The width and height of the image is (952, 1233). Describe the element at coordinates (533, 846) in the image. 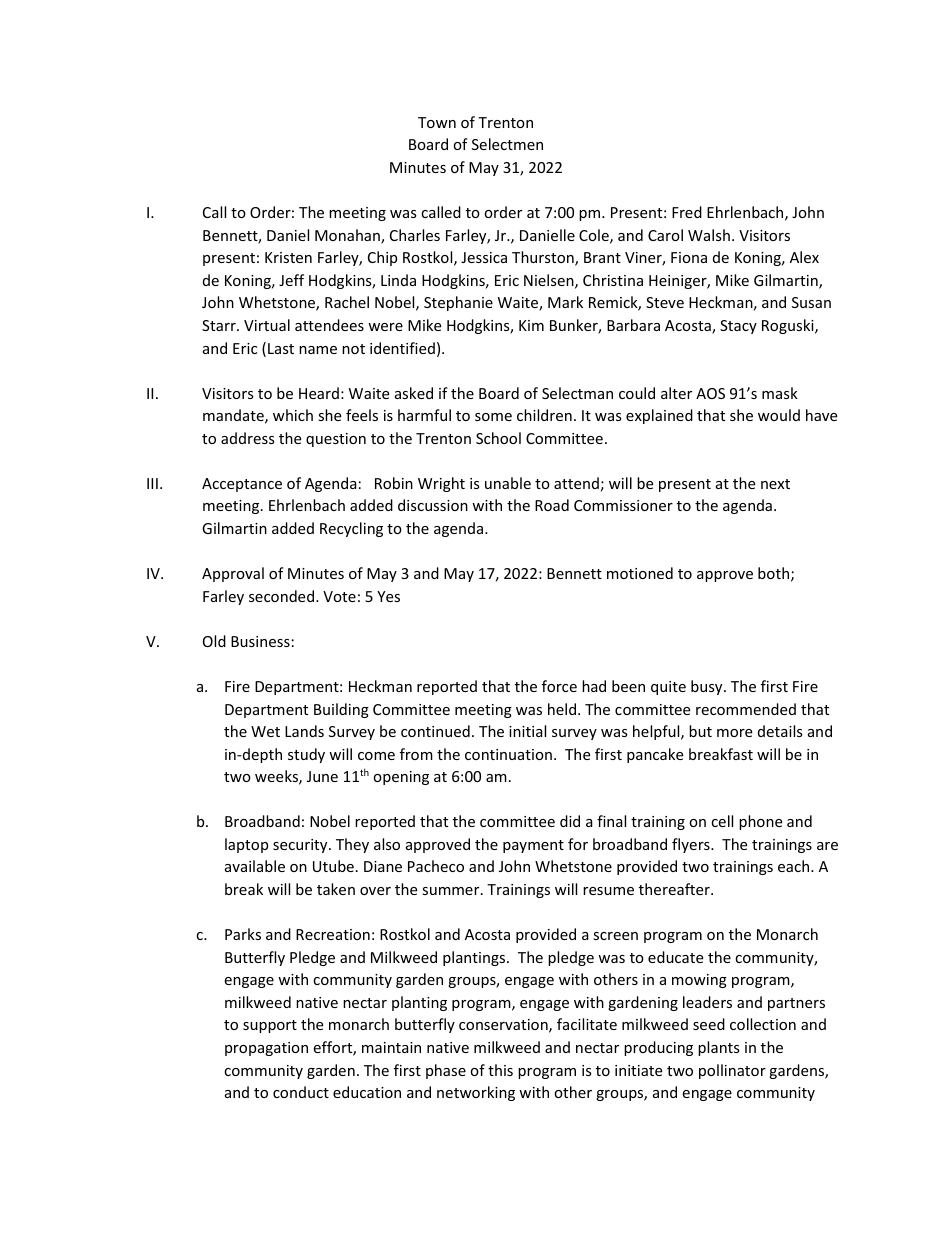

I see `payment` at that location.
